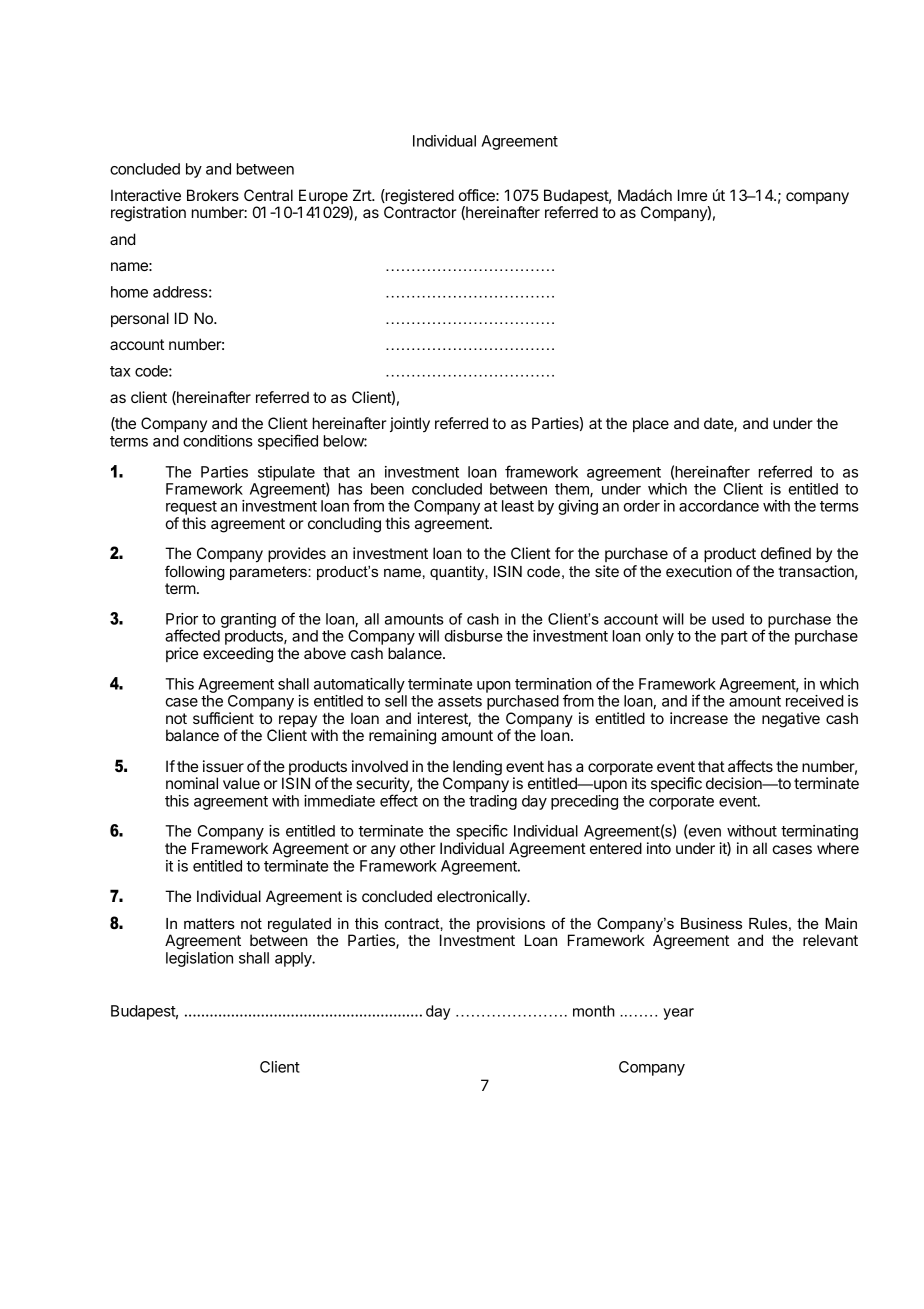 The image size is (924, 1309). What do you see at coordinates (511, 926) in the image?
I see `provisions` at bounding box center [511, 926].
